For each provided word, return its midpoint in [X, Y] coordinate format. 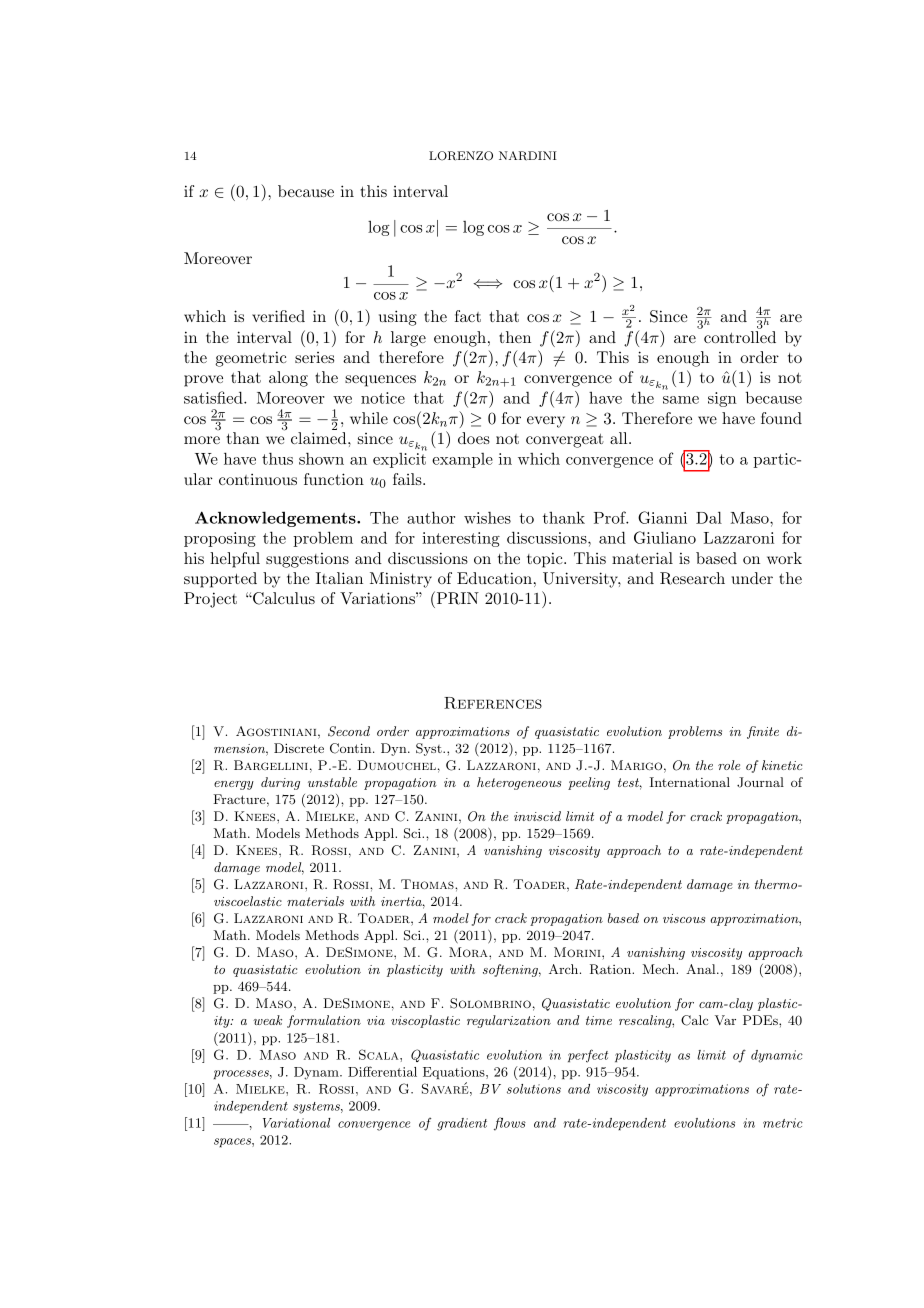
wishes [487, 518]
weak [267, 1020]
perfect [588, 1056]
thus [277, 458]
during [280, 783]
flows [510, 1124]
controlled [740, 337]
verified [278, 316]
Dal [709, 517]
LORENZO [461, 156]
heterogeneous [519, 783]
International [690, 782]
